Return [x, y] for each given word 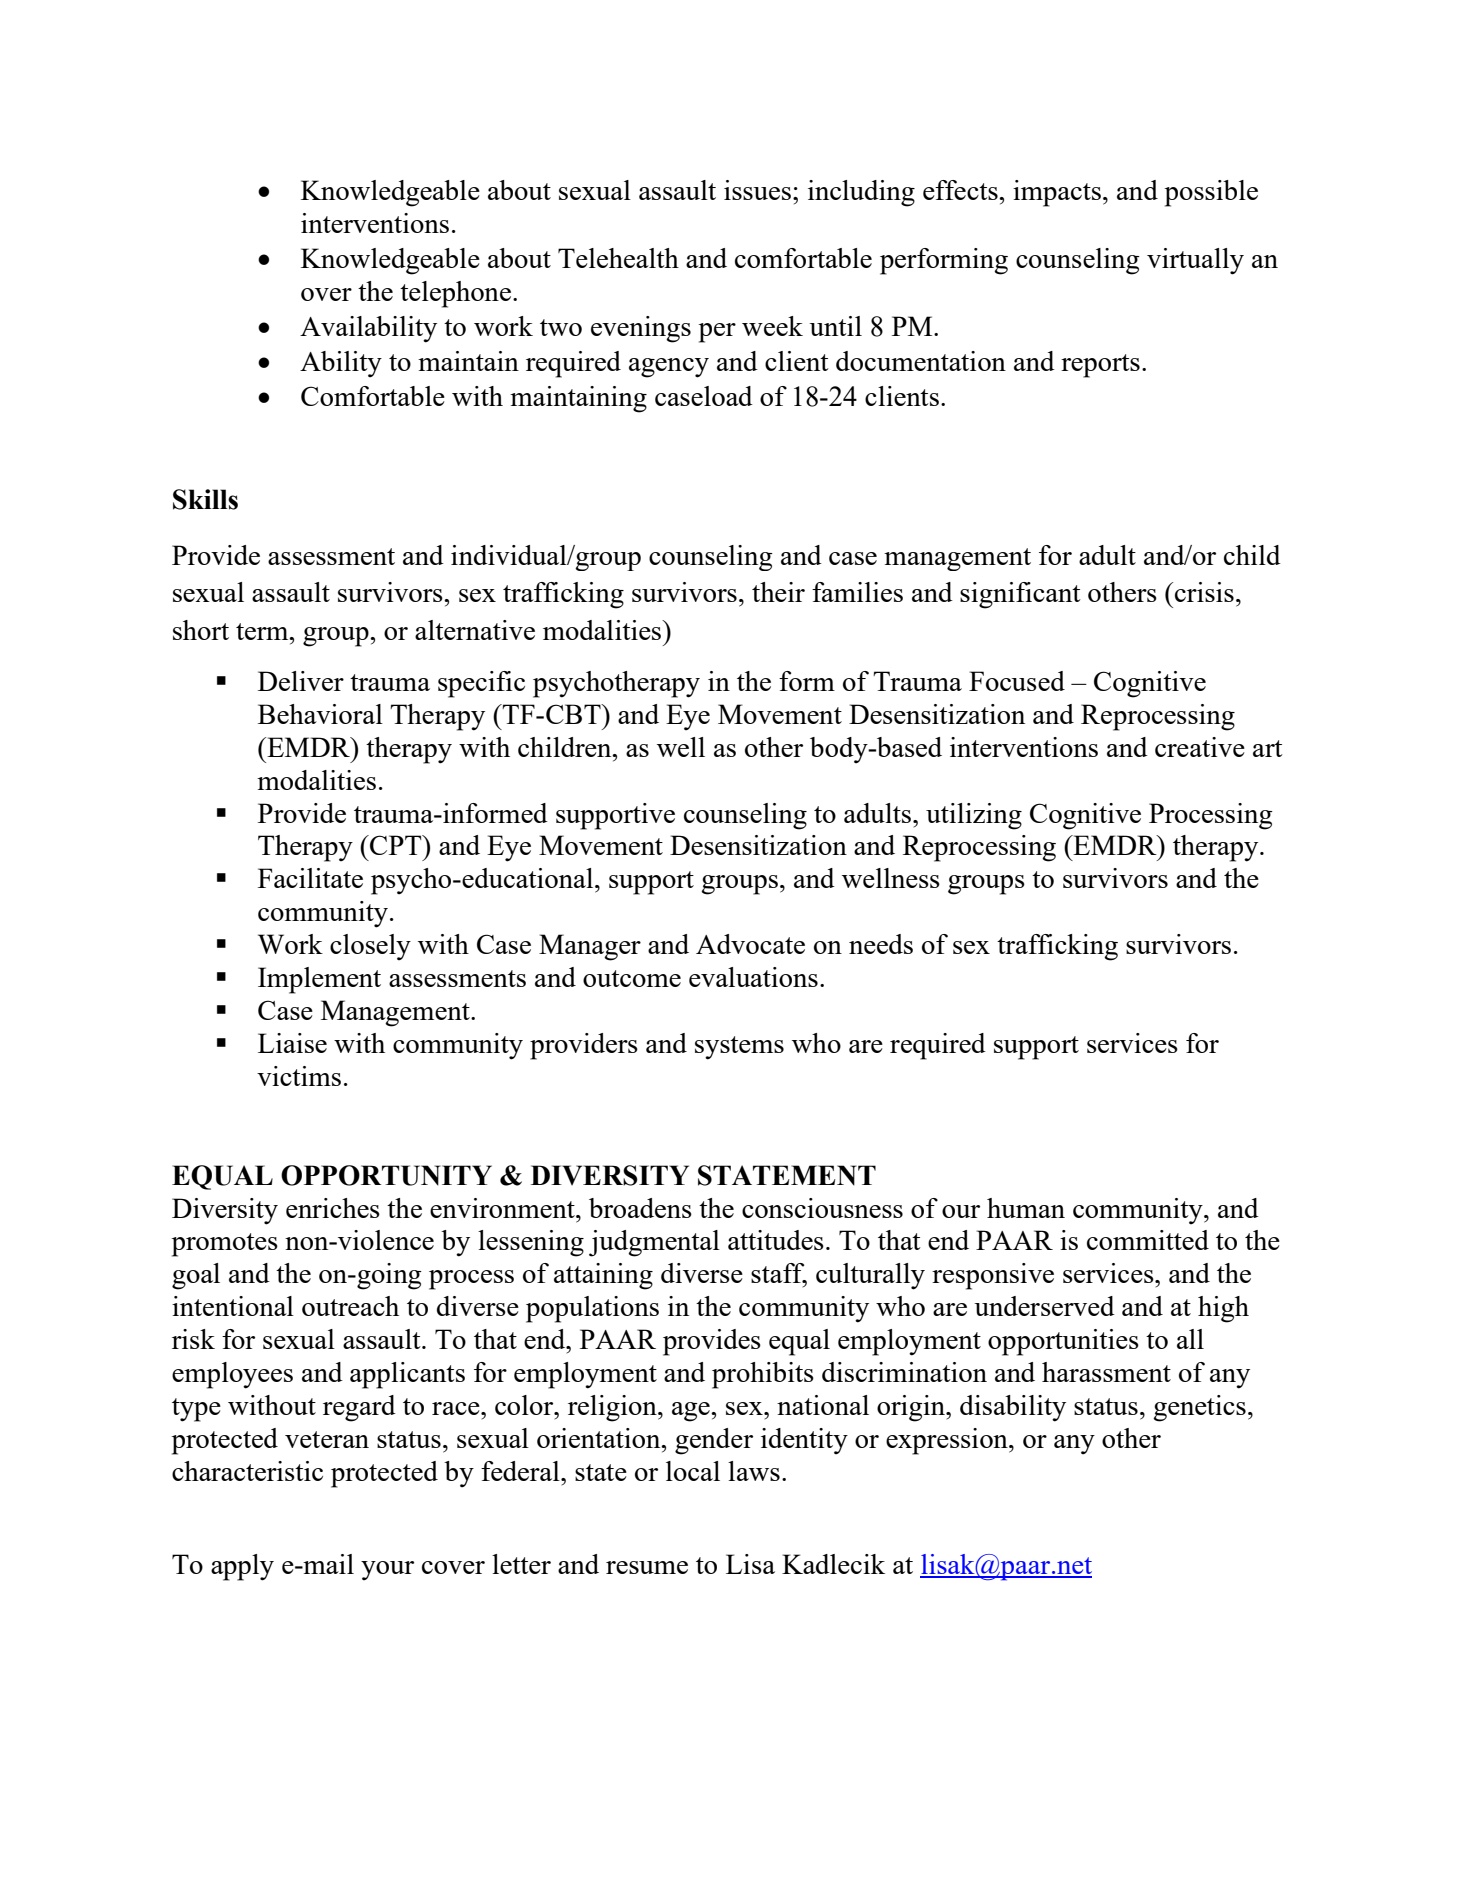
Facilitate [310, 878]
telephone [457, 294]
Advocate [750, 944]
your [387, 1570]
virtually [1195, 261]
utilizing [974, 816]
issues [757, 190]
